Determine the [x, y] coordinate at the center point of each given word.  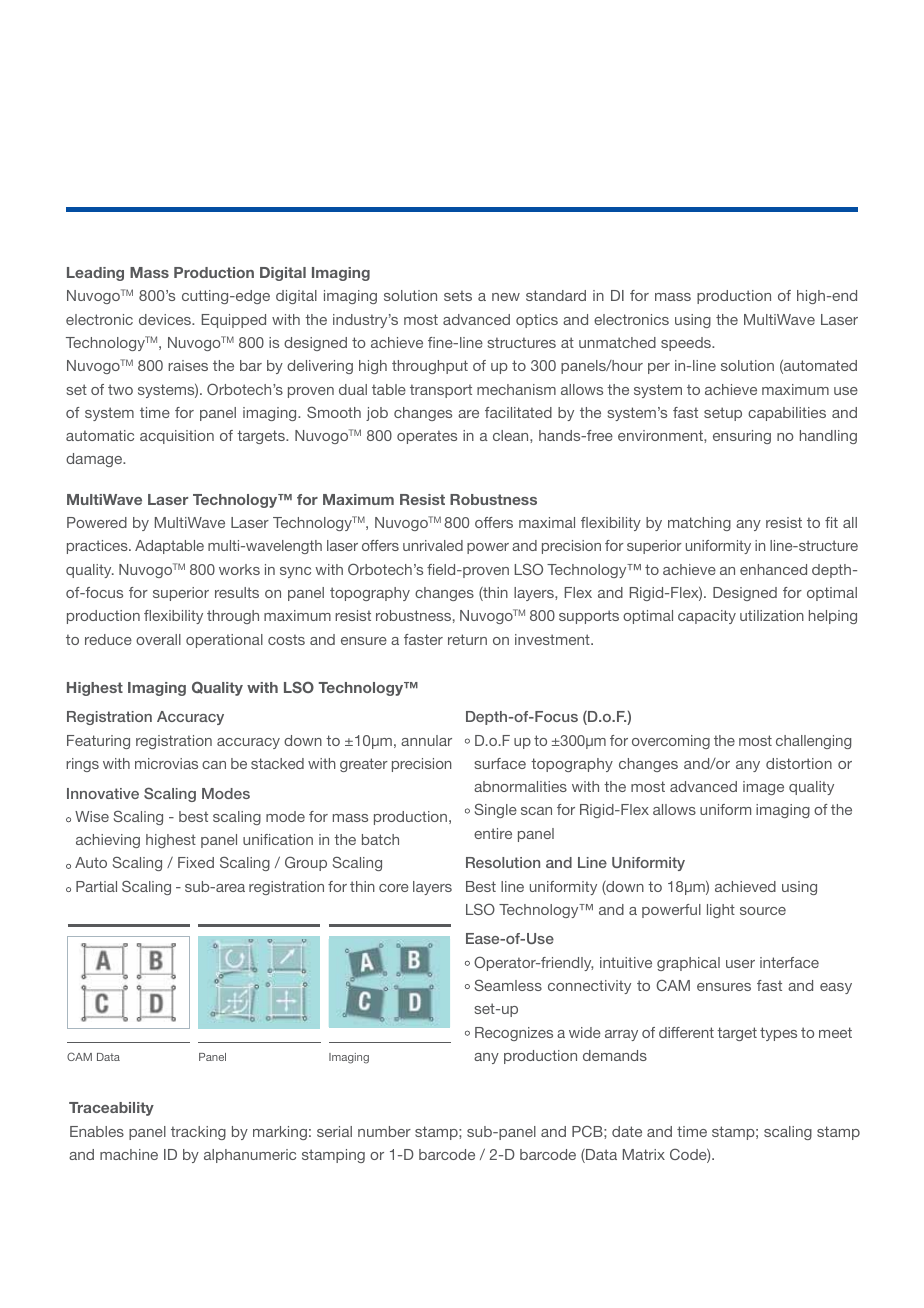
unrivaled [433, 545]
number [384, 1131]
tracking [198, 1133]
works [239, 569]
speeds [687, 344]
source [763, 911]
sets [458, 295]
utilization [772, 615]
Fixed [196, 862]
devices [166, 319]
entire [493, 833]
